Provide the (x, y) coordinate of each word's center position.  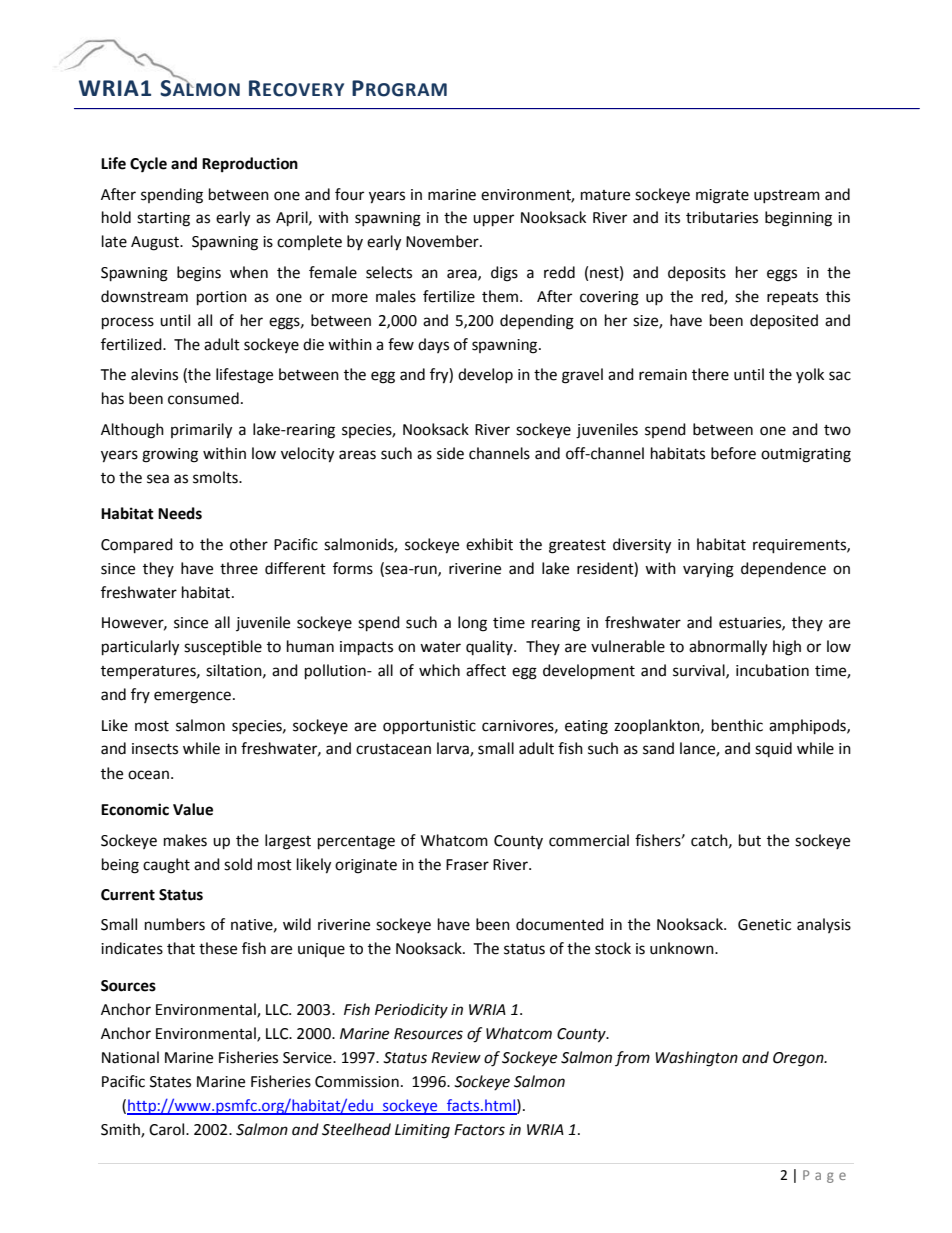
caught (166, 866)
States (170, 1082)
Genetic (764, 925)
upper (493, 220)
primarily (201, 431)
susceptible (223, 647)
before (733, 453)
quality (490, 647)
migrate (722, 196)
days (433, 345)
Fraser (467, 865)
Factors (479, 1130)
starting (163, 219)
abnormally (728, 648)
